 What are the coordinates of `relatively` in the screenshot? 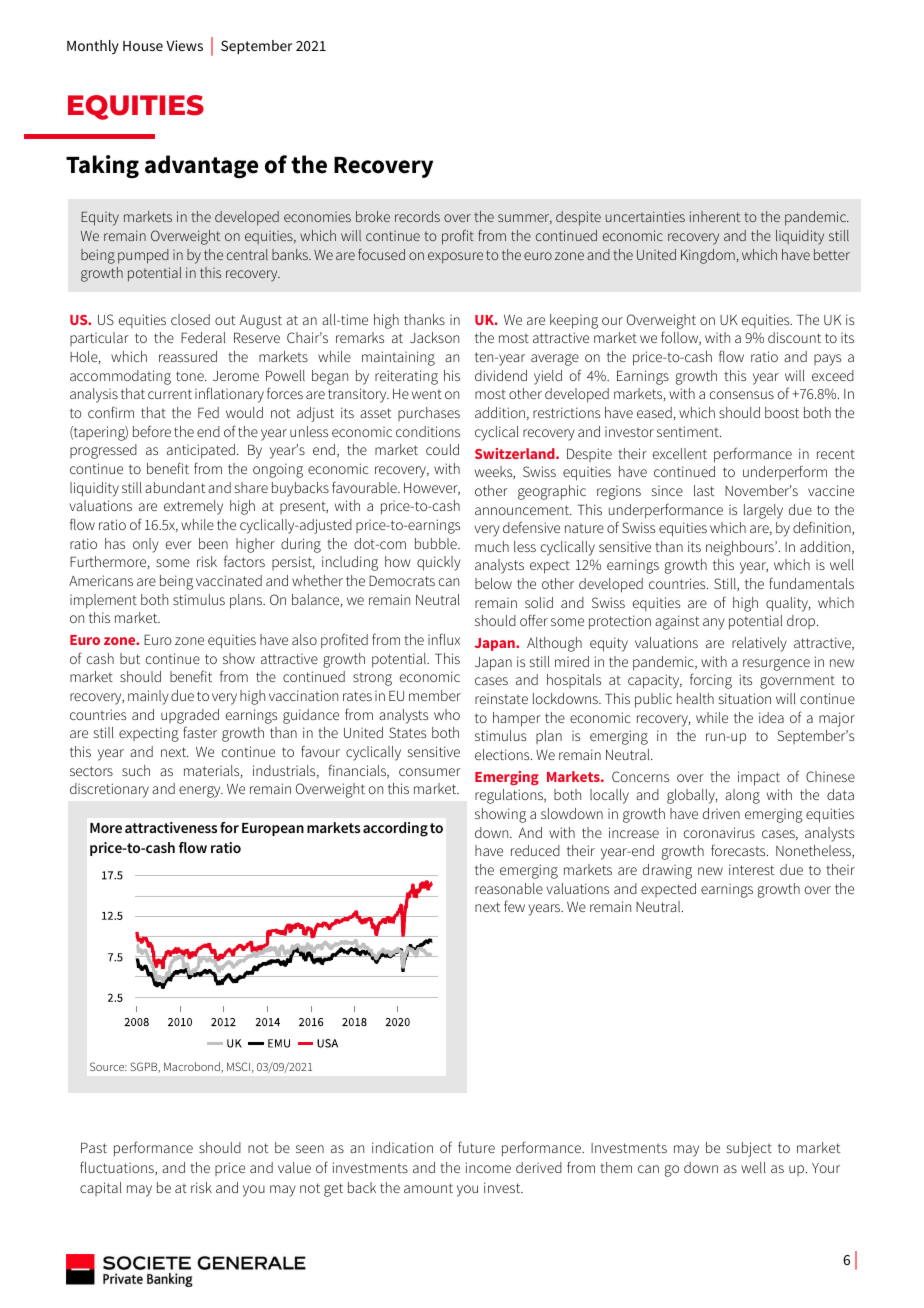 It's located at (759, 644).
